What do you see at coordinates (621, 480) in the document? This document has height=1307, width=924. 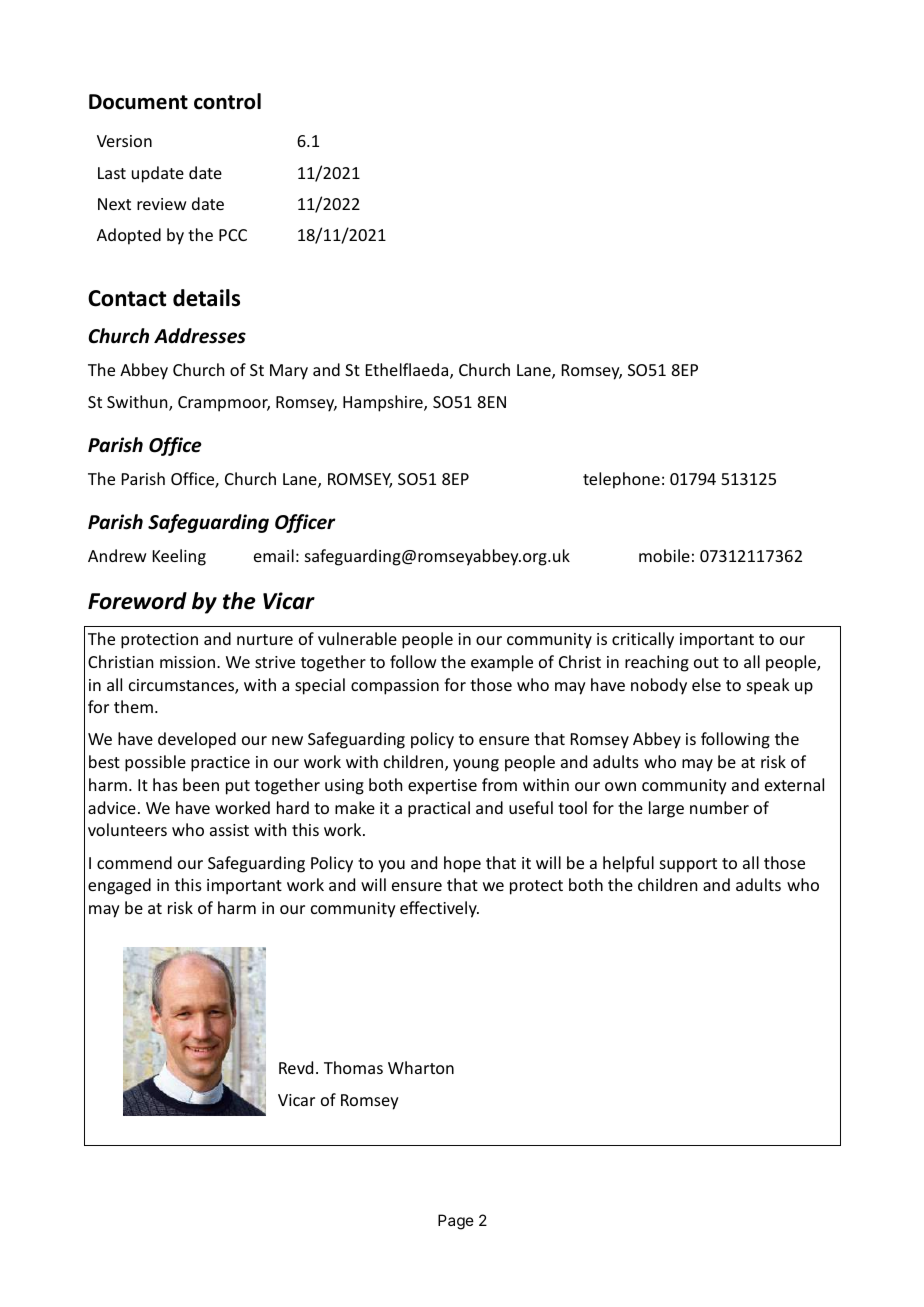 I see `telephone` at bounding box center [621, 480].
